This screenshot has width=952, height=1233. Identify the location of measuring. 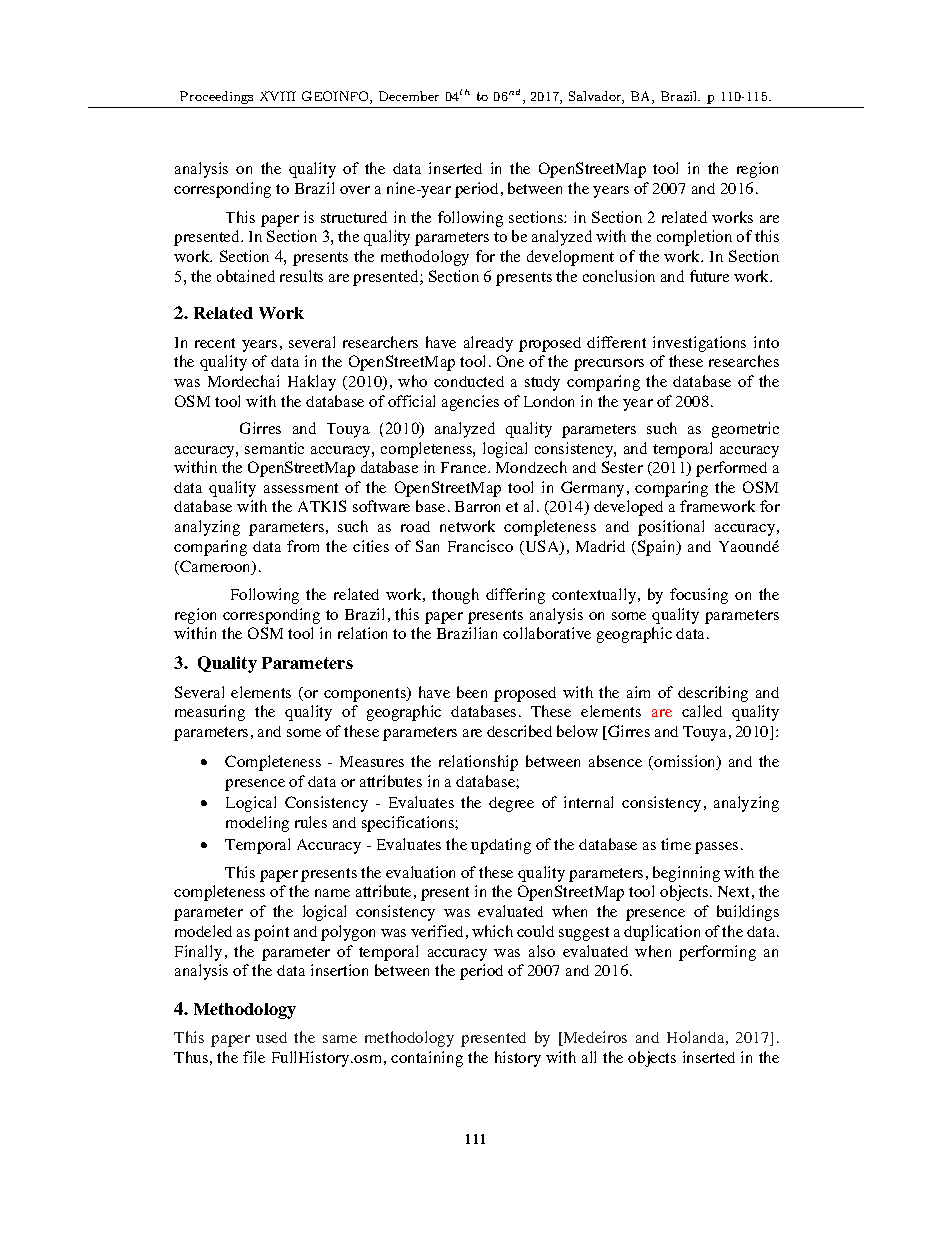
(210, 713).
